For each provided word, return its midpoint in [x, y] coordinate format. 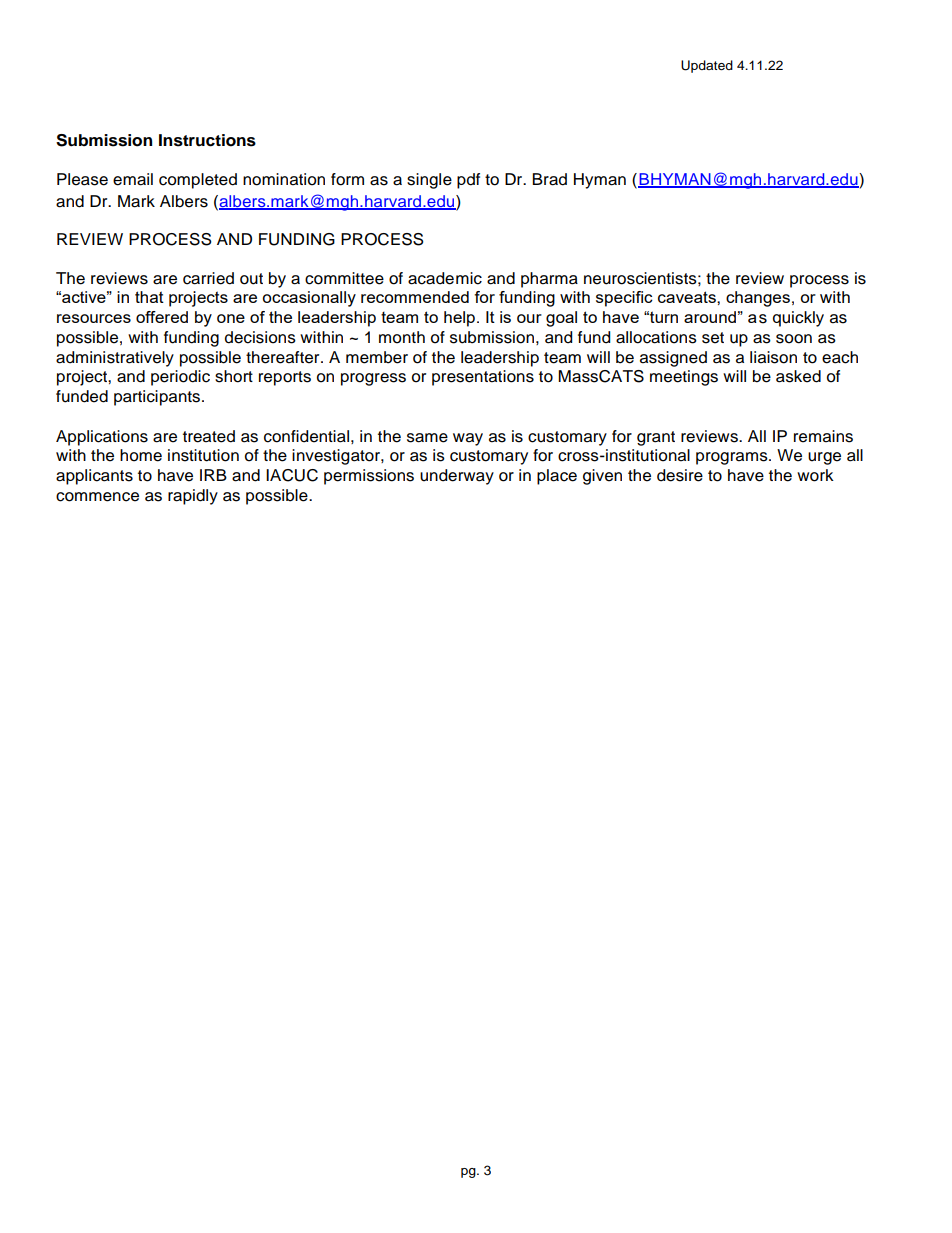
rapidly [193, 497]
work [815, 475]
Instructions [207, 140]
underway [457, 477]
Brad [549, 179]
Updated [707, 66]
